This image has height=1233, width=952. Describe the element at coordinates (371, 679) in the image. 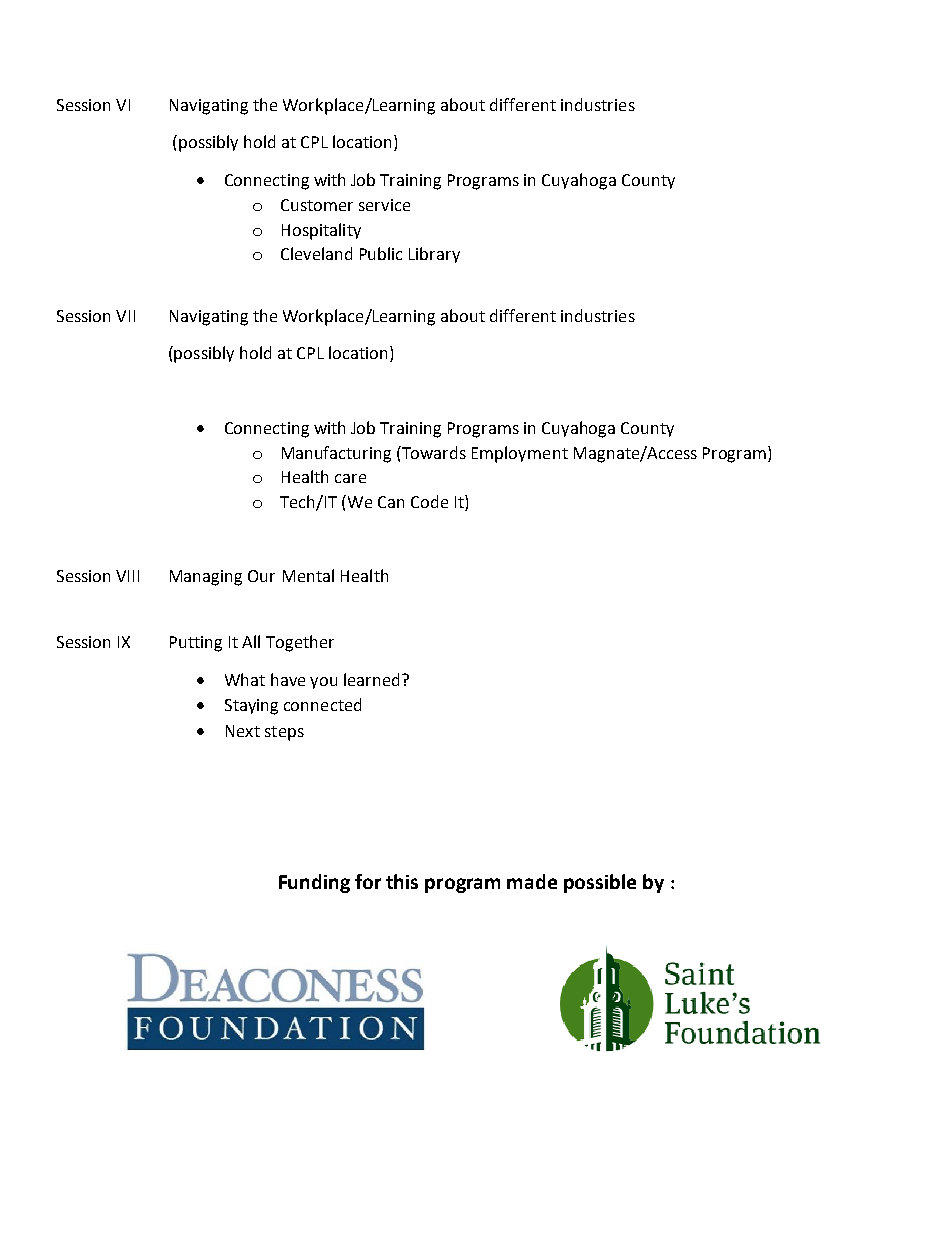

I see `learned` at that location.
